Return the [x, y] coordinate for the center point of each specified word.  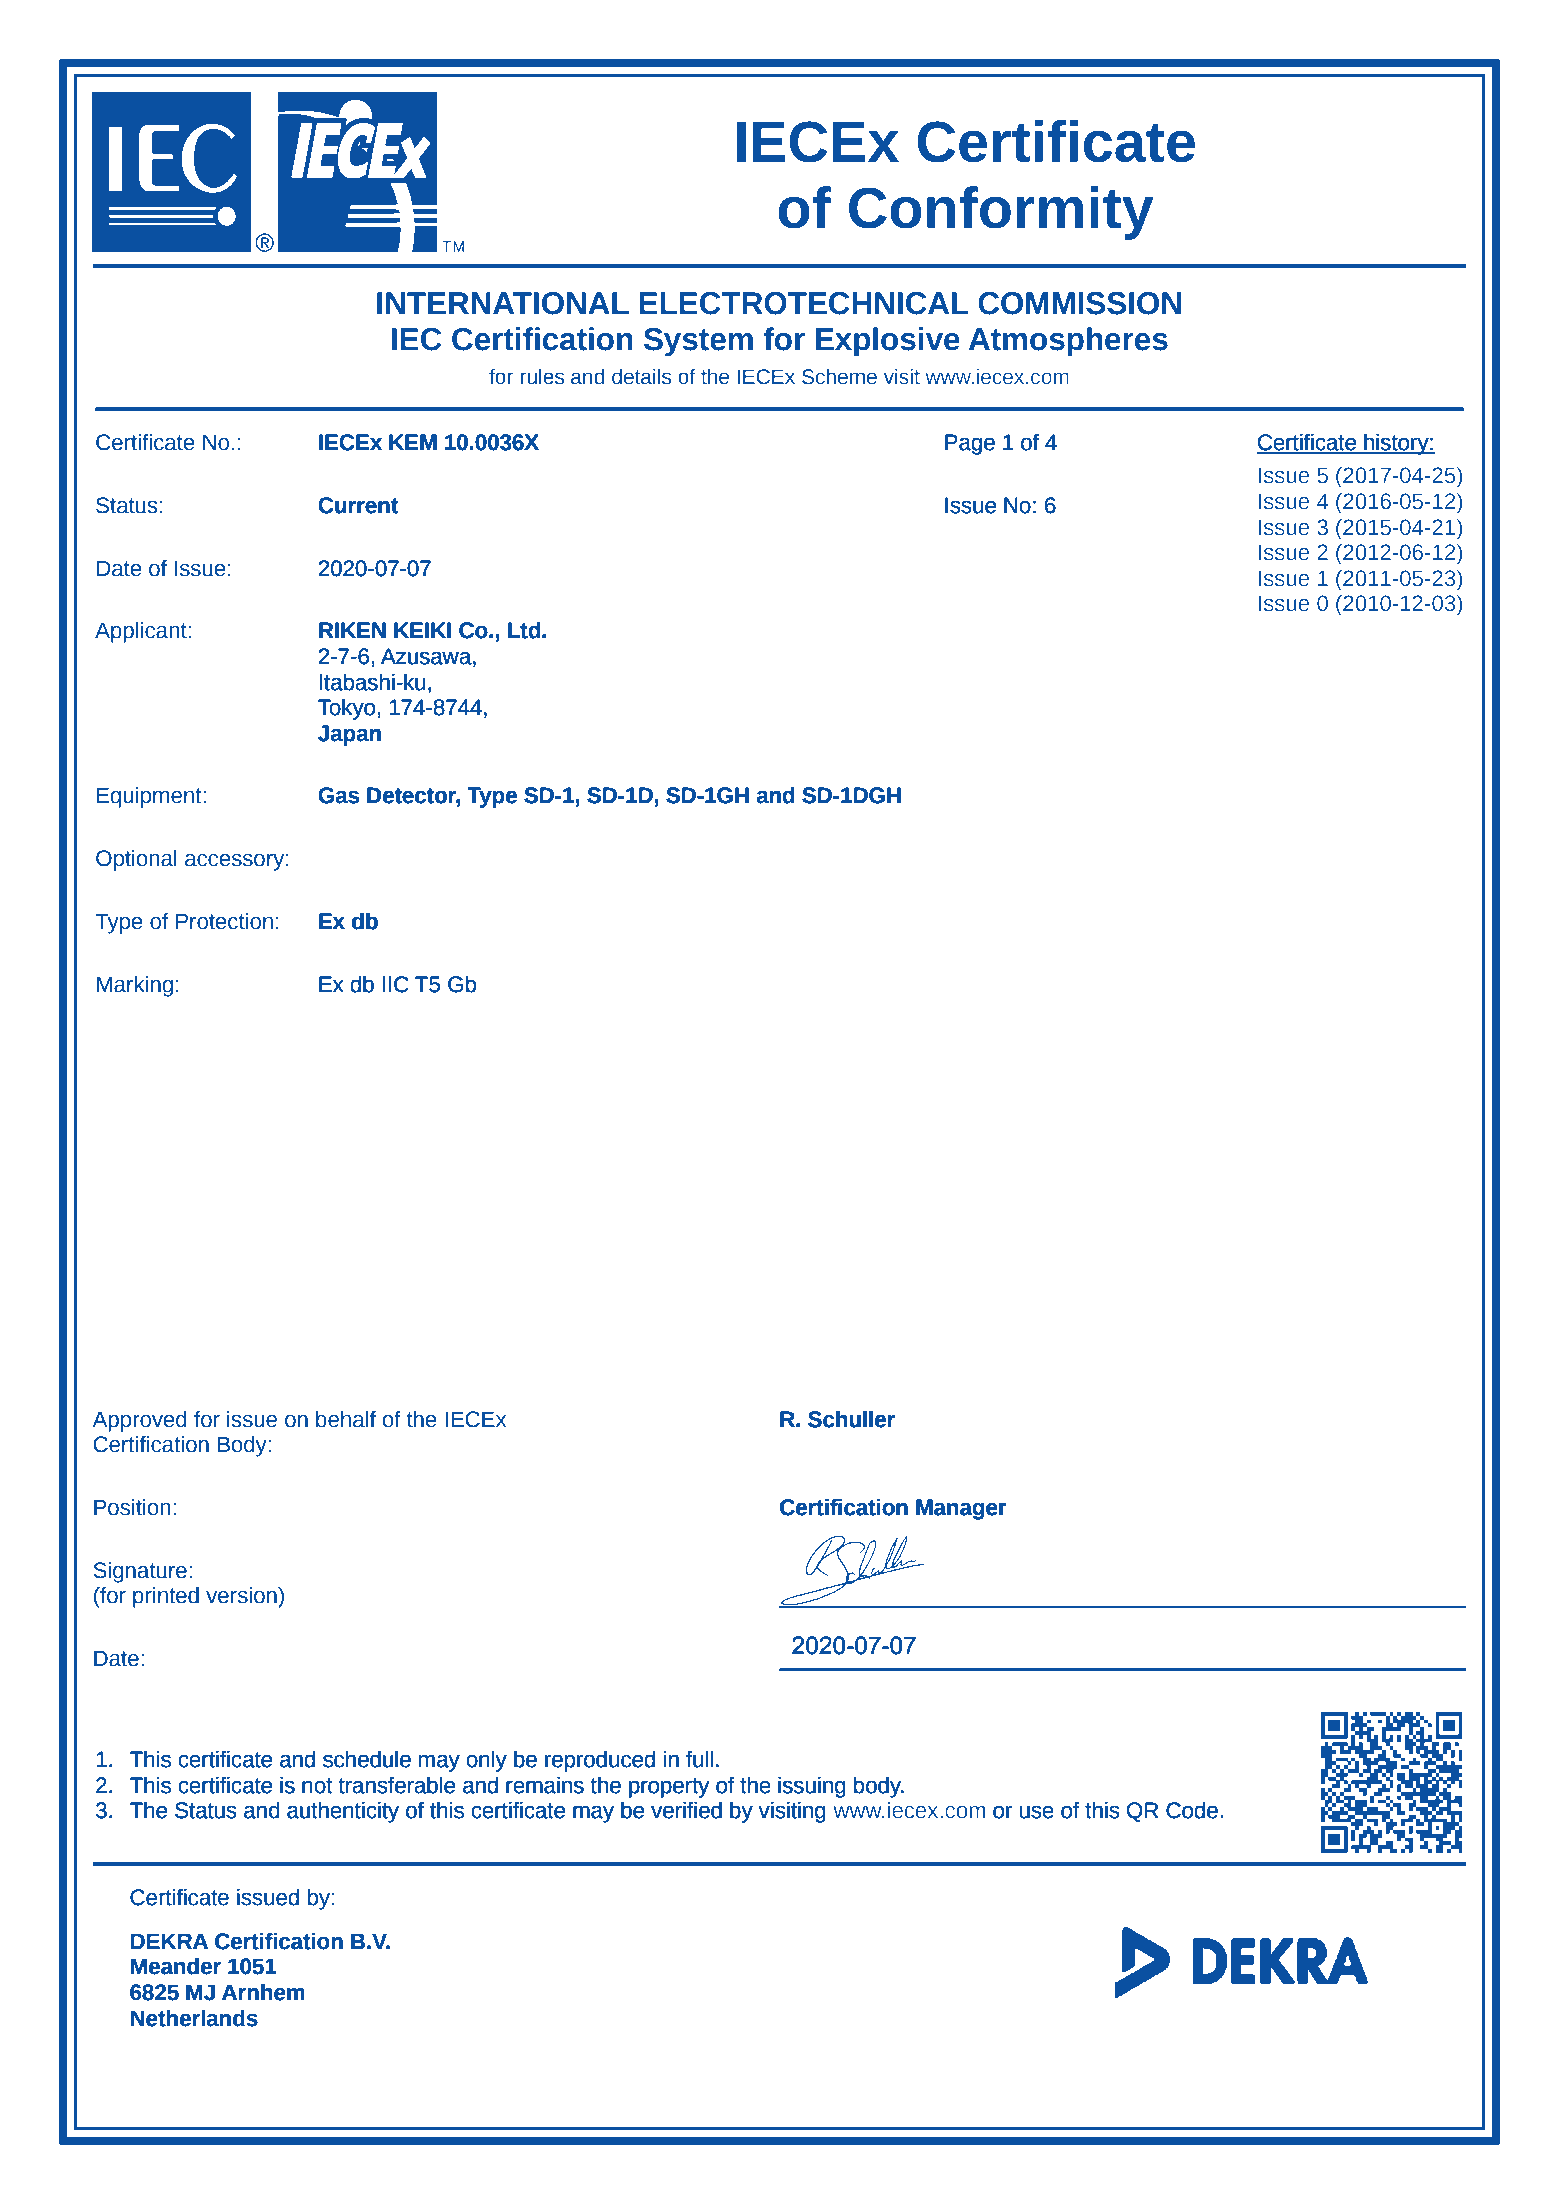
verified [686, 1810]
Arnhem [263, 1992]
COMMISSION [1079, 303]
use [1037, 1812]
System [698, 342]
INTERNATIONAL [503, 303]
